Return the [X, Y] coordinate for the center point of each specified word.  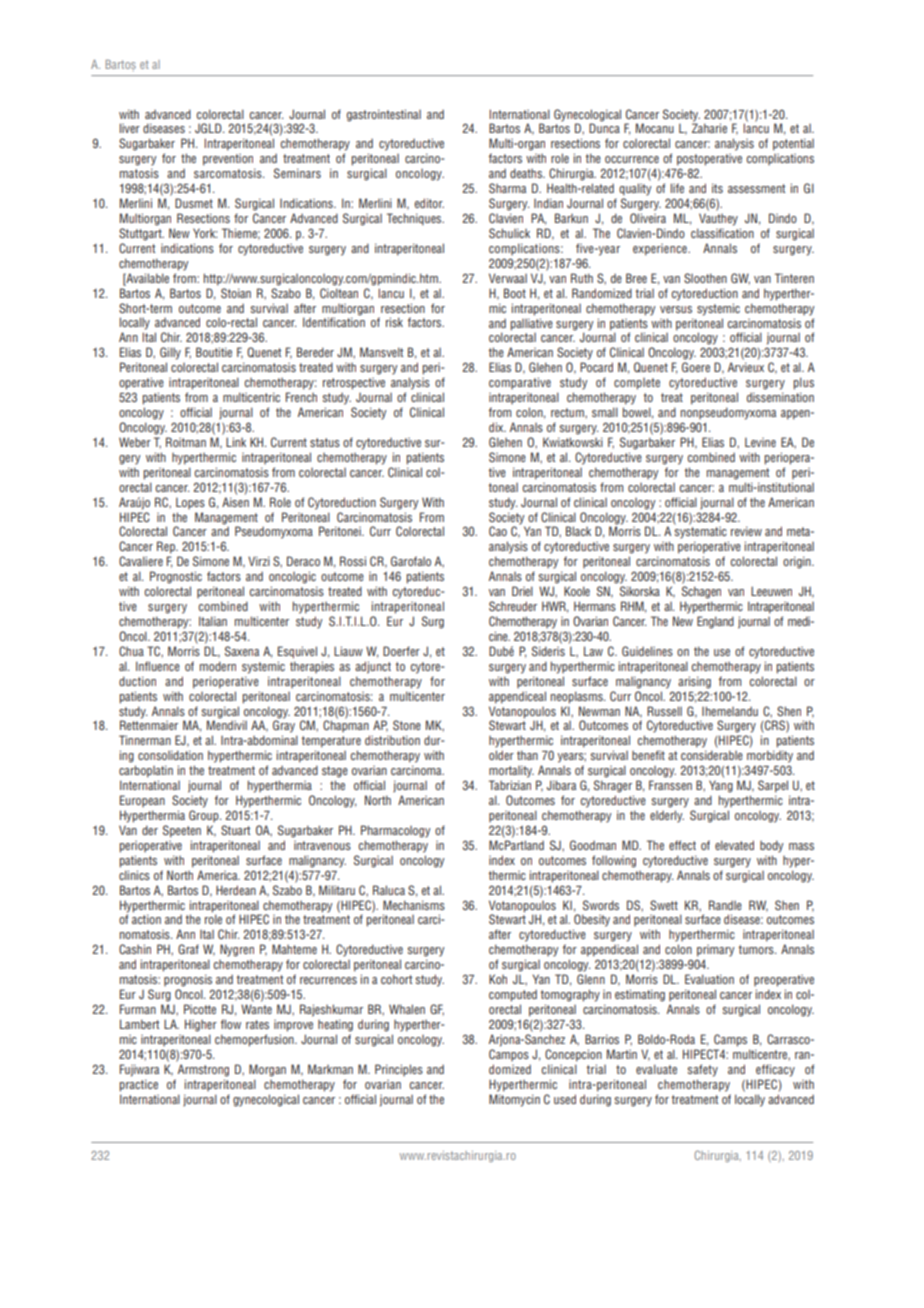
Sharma [507, 188]
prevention [228, 160]
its [717, 188]
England [715, 622]
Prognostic [176, 577]
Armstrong [203, 1070]
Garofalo [411, 561]
